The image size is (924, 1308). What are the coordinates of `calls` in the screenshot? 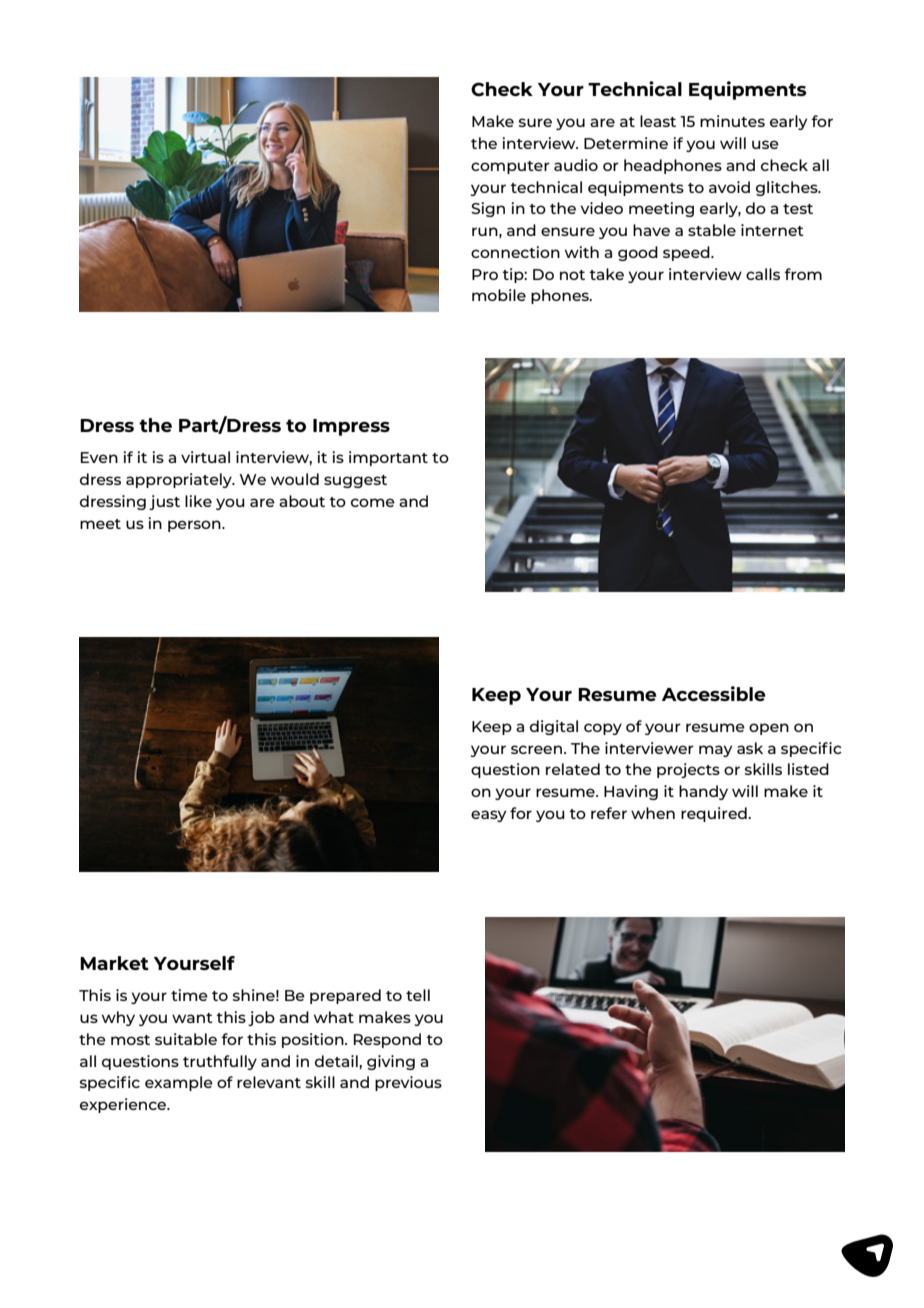 It's located at (763, 274).
